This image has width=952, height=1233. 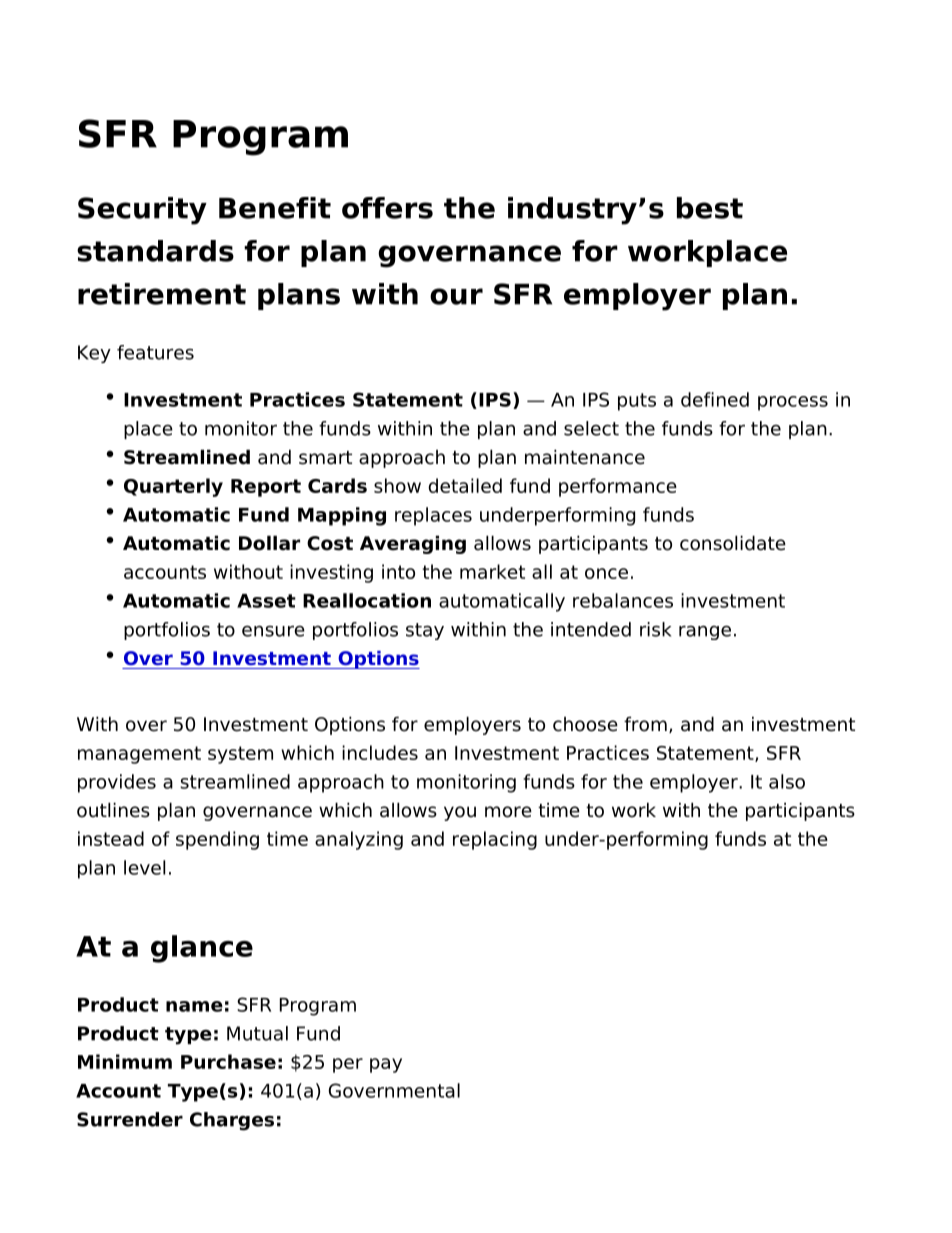 I want to click on standards, so click(x=155, y=251).
